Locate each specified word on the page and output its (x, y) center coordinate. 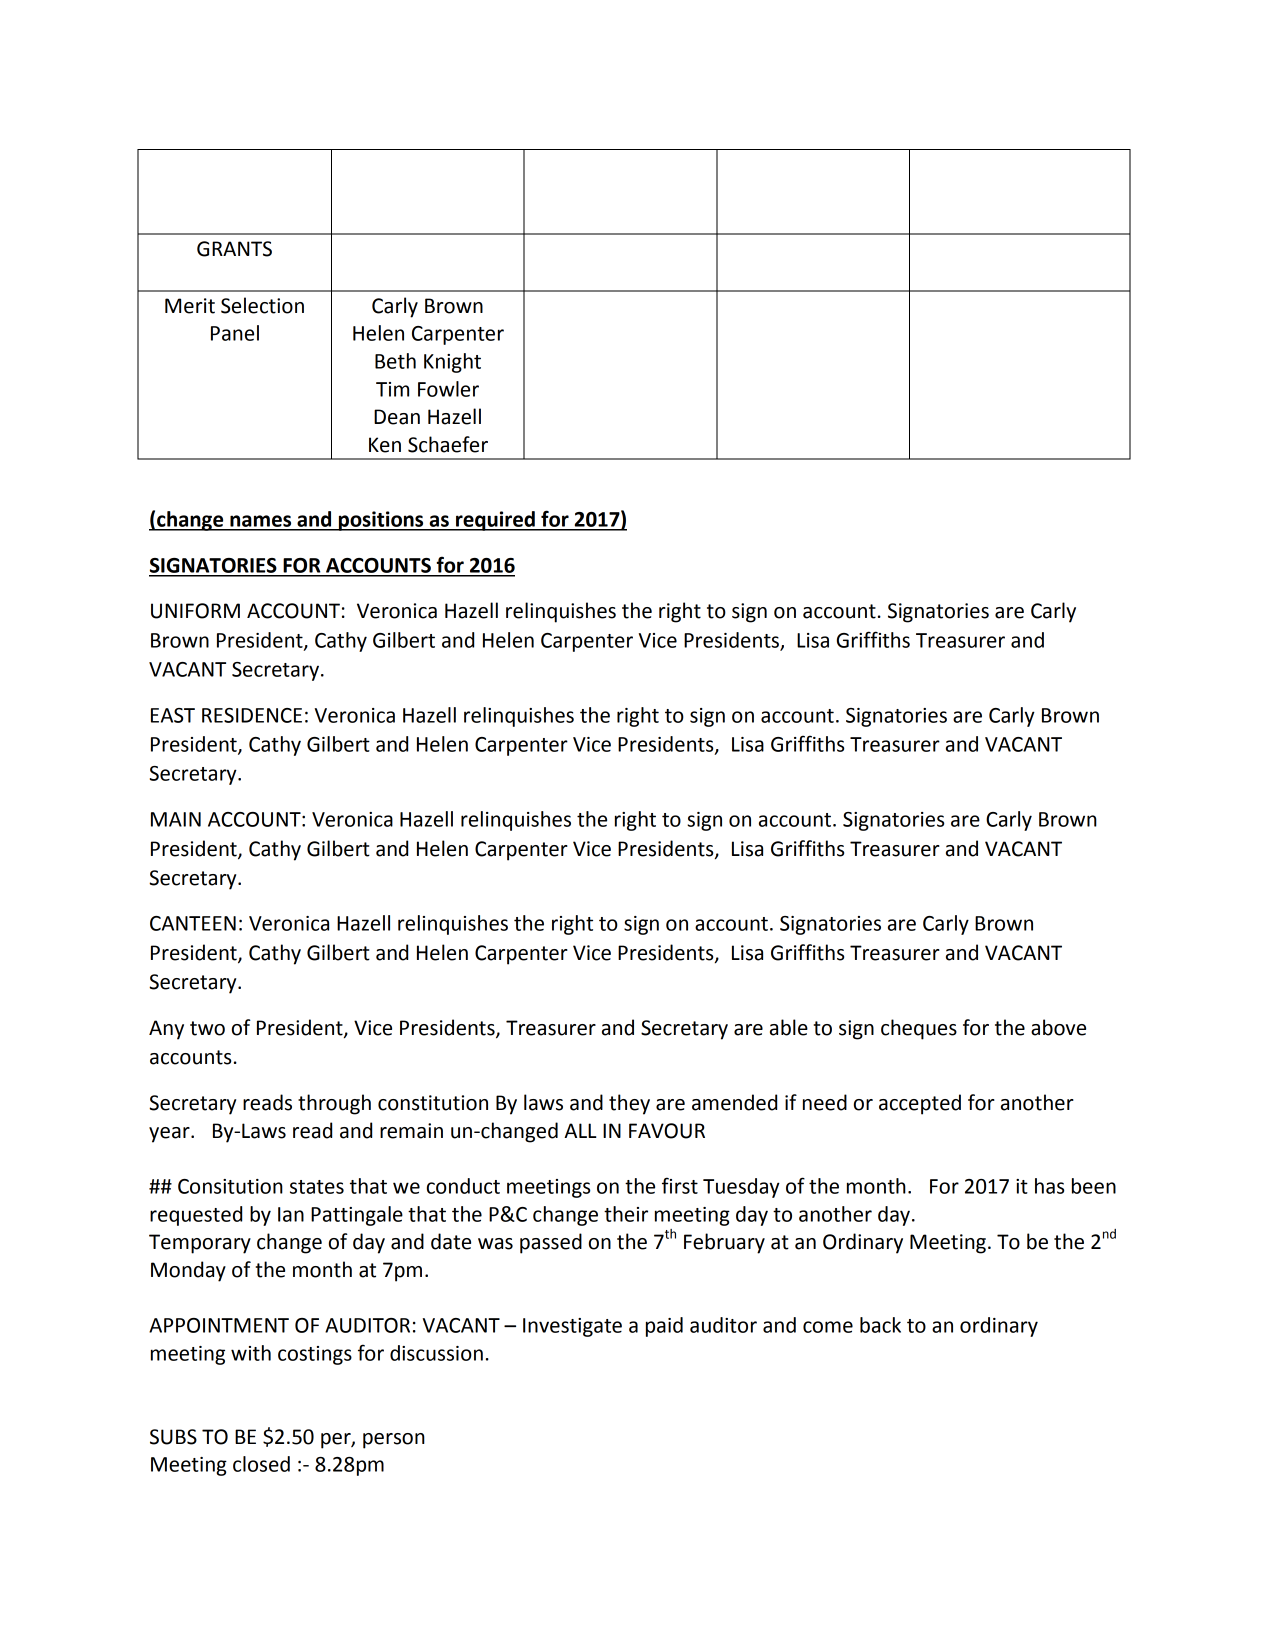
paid (664, 1327)
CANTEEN (193, 923)
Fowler (448, 389)
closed (261, 1464)
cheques (919, 1029)
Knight (452, 363)
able (789, 1027)
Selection (262, 305)
